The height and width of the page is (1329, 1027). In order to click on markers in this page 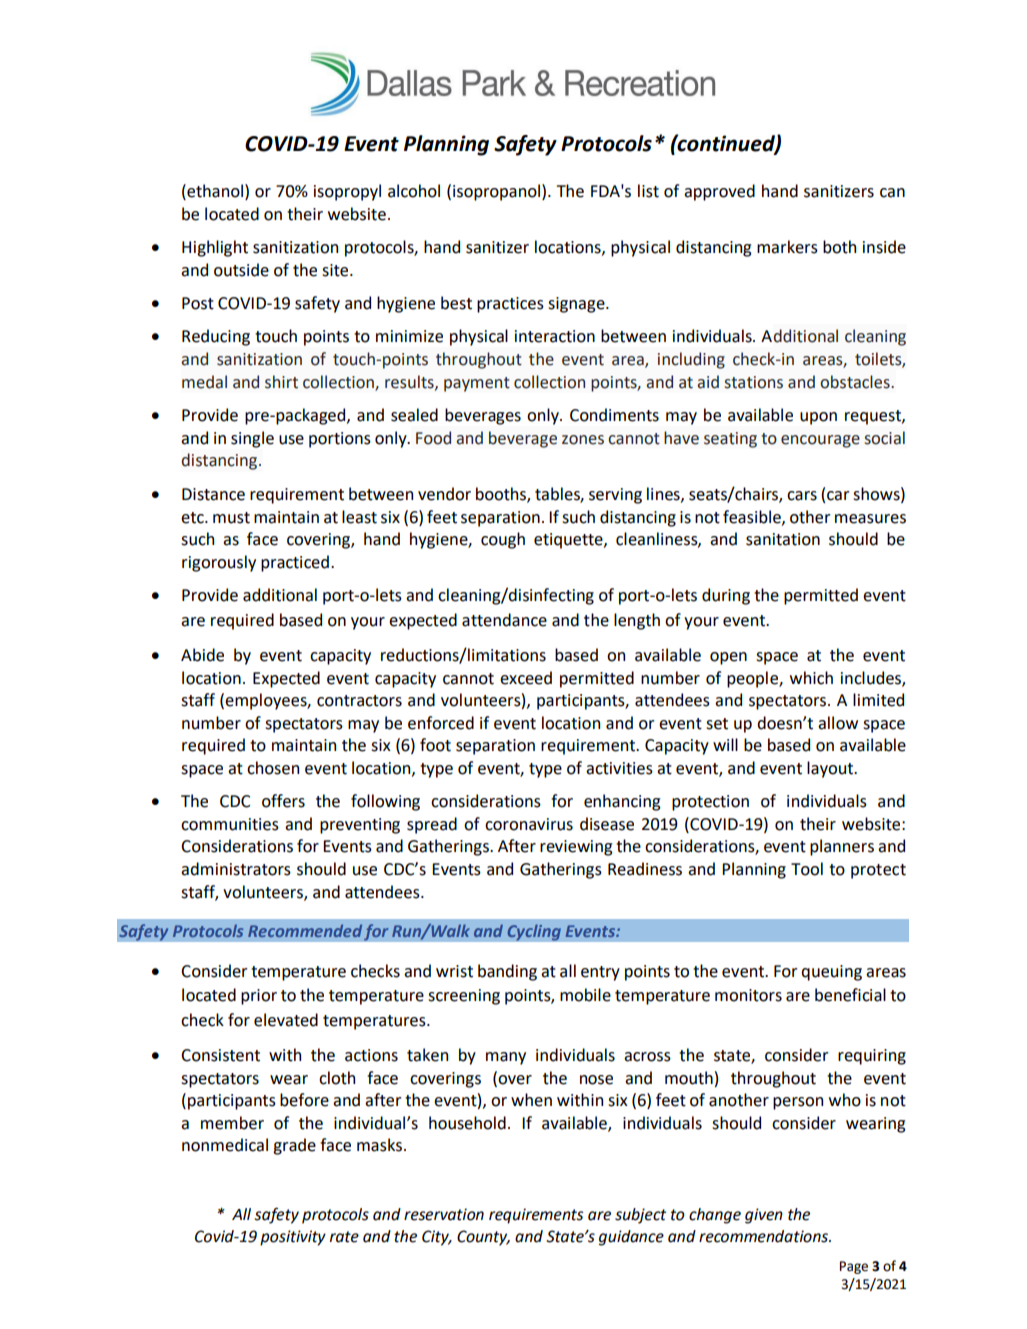, I will do `click(787, 247)`.
